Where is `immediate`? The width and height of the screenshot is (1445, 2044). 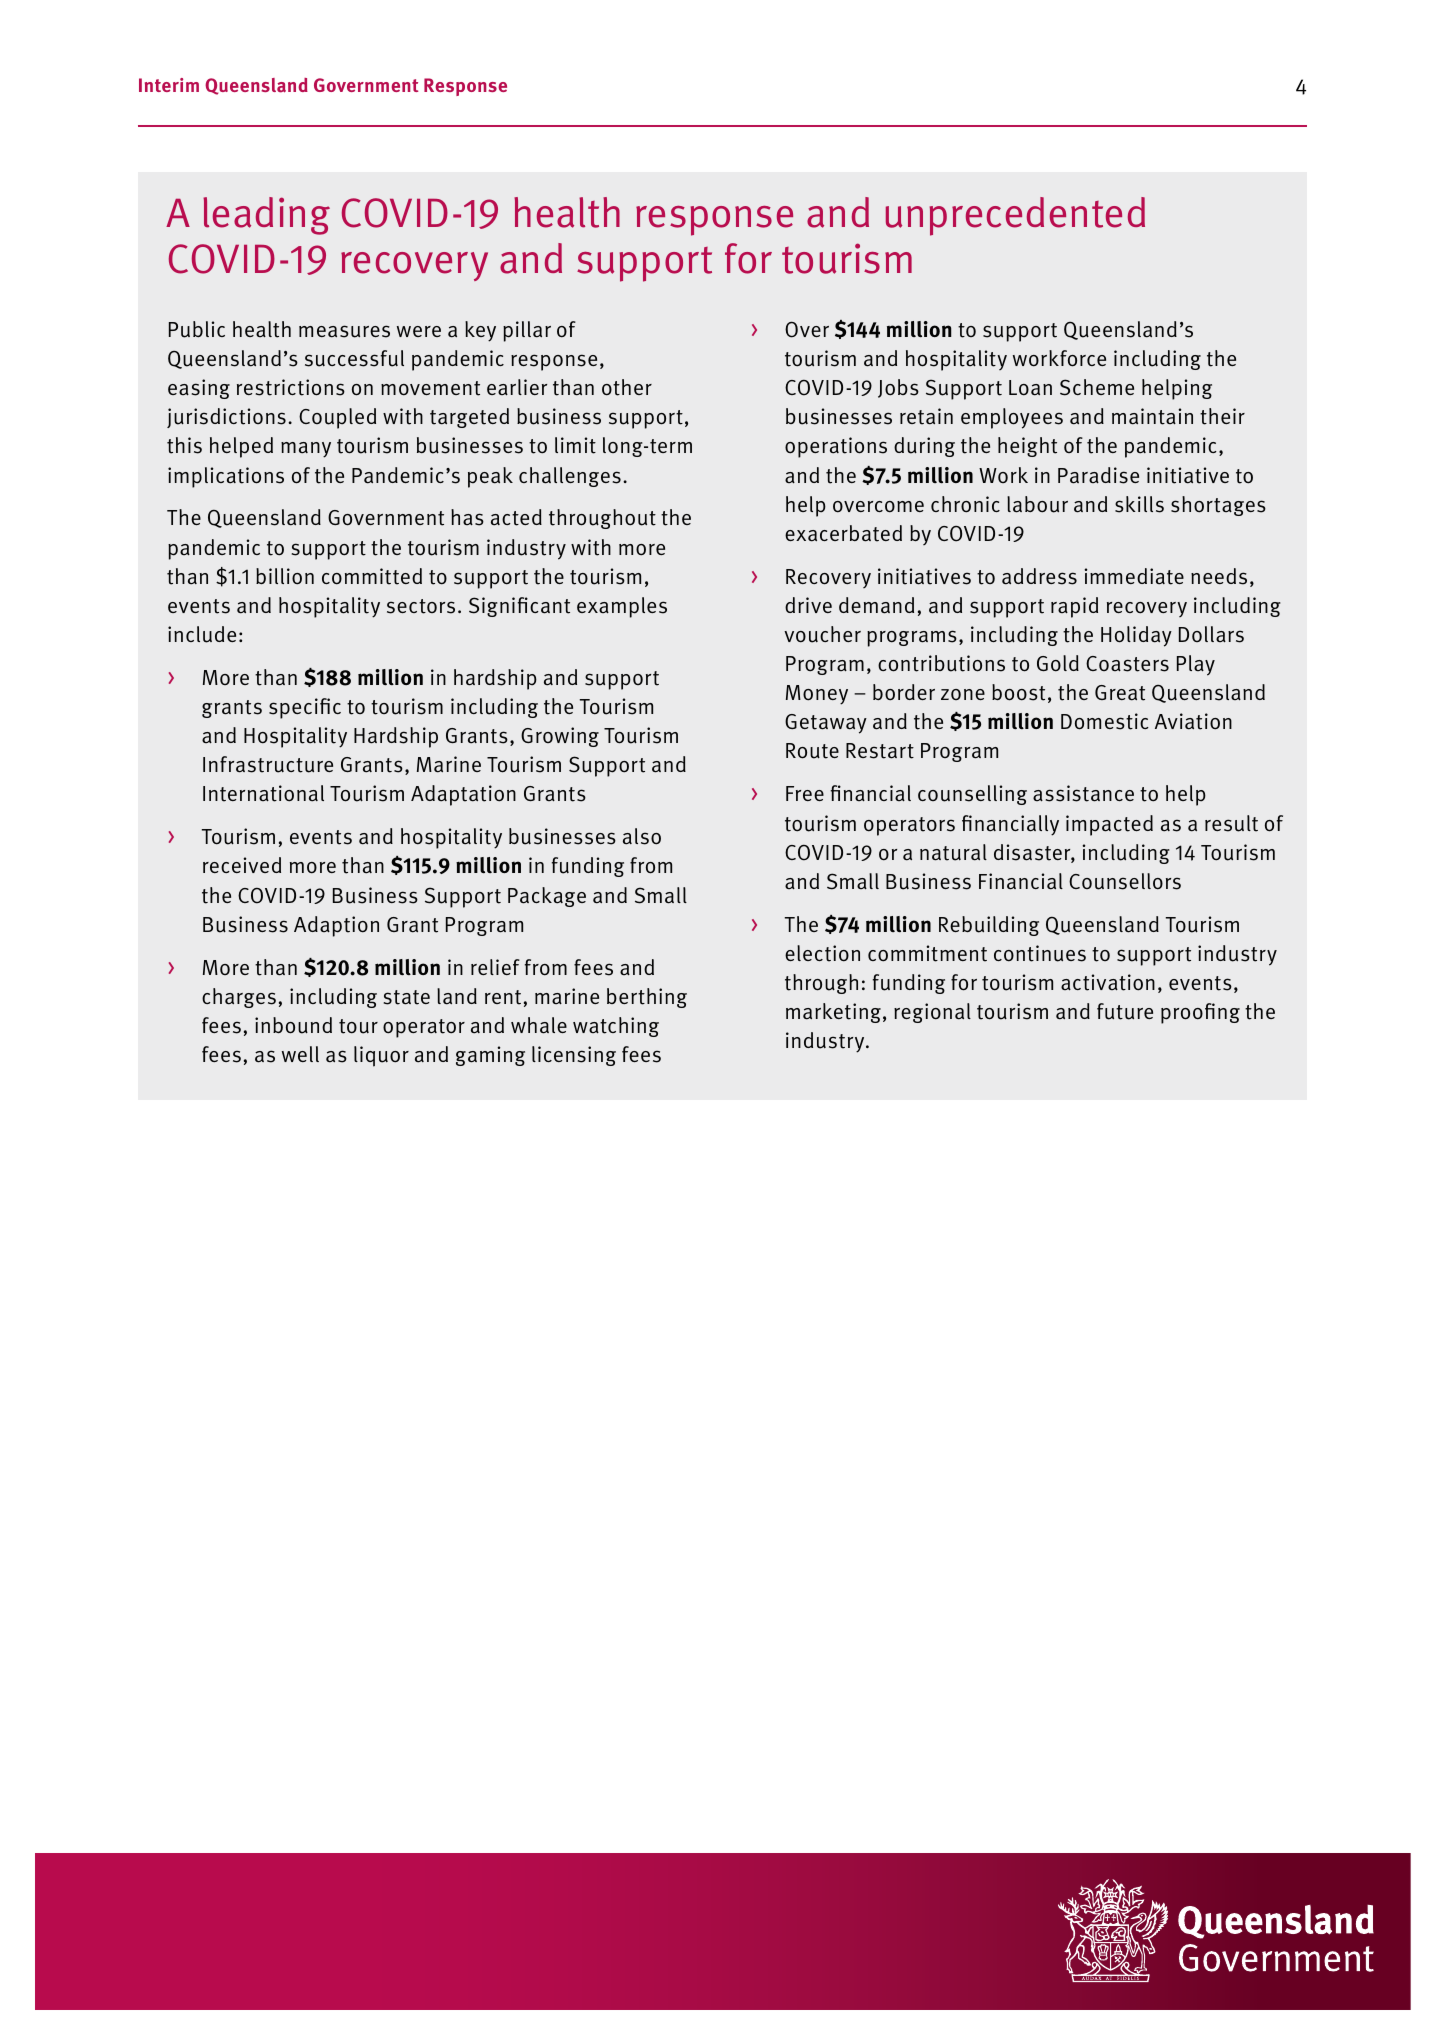 immediate is located at coordinates (1134, 576).
